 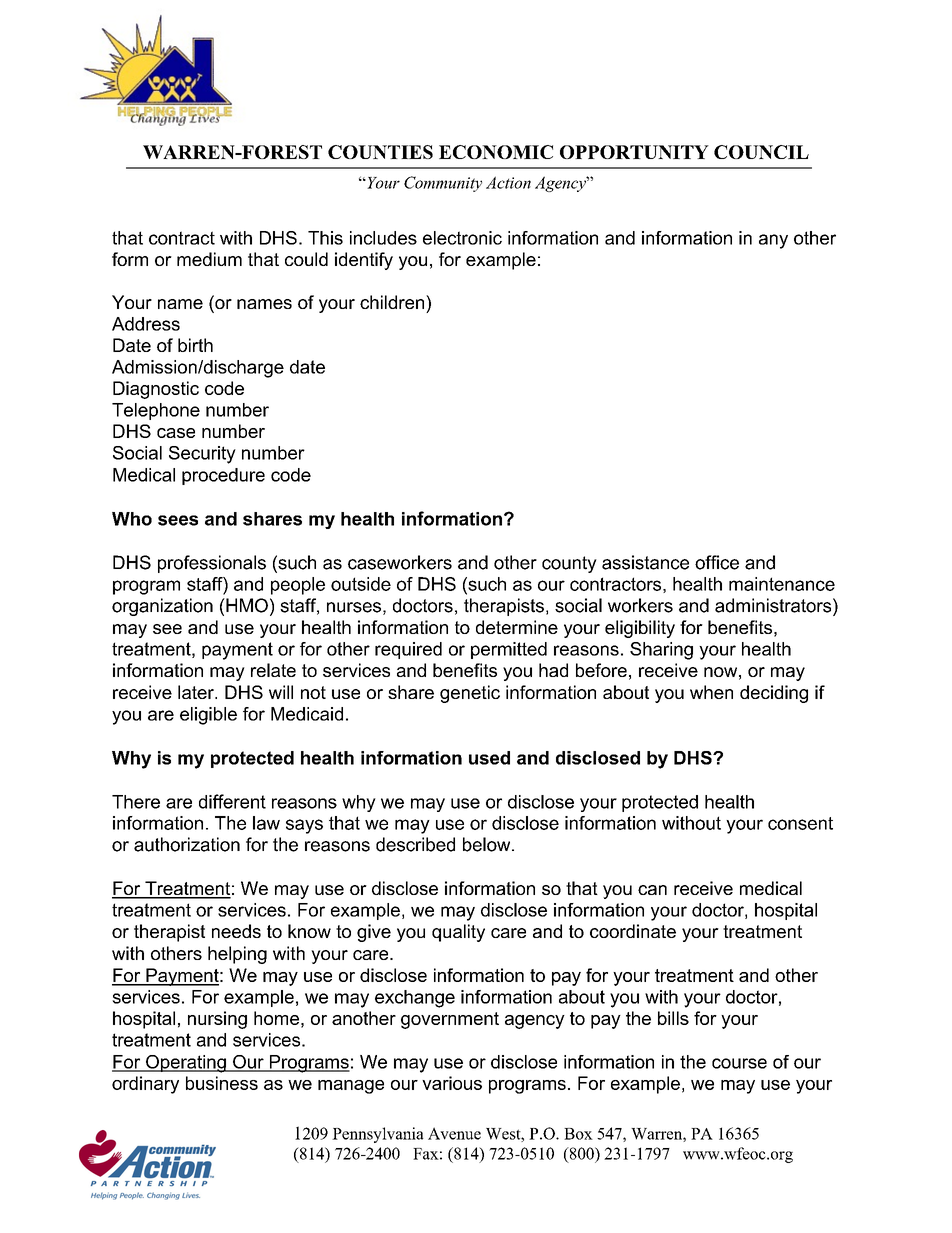 I want to click on permitted, so click(x=509, y=650).
